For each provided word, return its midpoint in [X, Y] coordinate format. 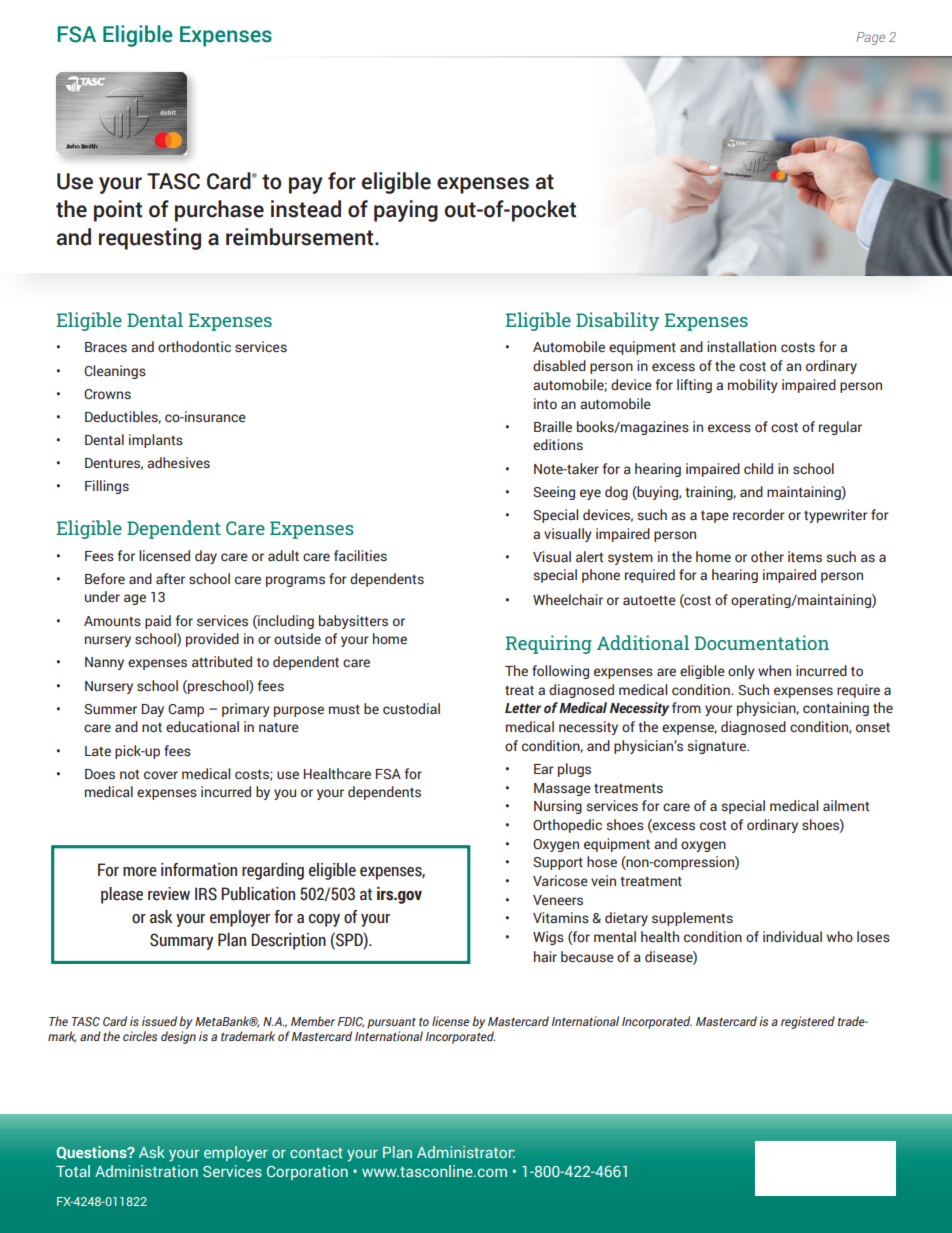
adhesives [178, 463]
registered [808, 1022]
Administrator [466, 1152]
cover [161, 775]
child [758, 468]
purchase [219, 211]
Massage [562, 789]
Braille [553, 426]
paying [406, 211]
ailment [846, 805]
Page [871, 38]
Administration [146, 1171]
